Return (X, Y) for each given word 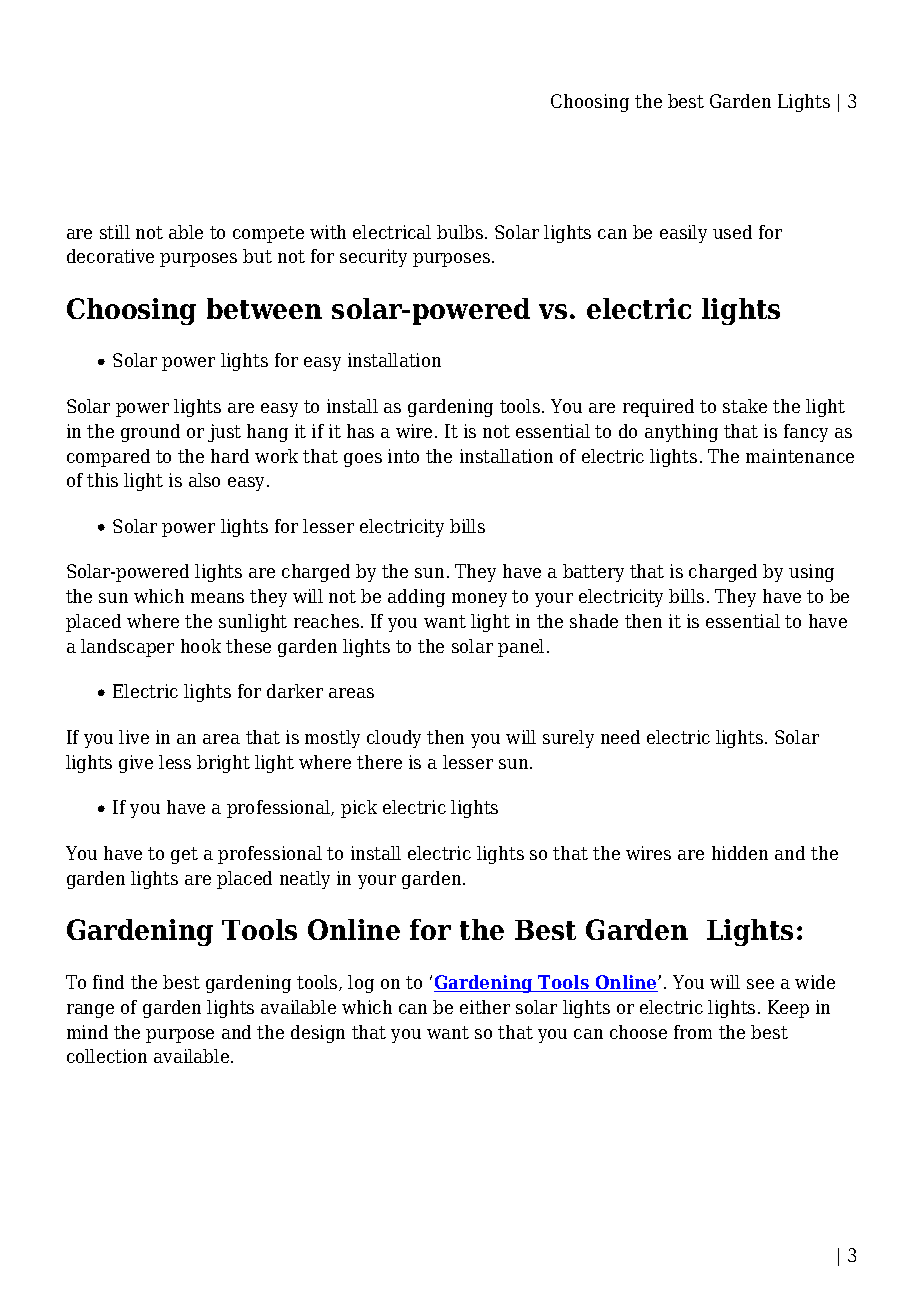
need (620, 737)
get (184, 855)
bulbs (460, 232)
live (134, 737)
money (479, 600)
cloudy (394, 739)
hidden (740, 853)
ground (150, 433)
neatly (305, 880)
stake (745, 406)
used (732, 232)
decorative (110, 256)
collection (107, 1056)
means (217, 598)
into (403, 456)
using (811, 573)
